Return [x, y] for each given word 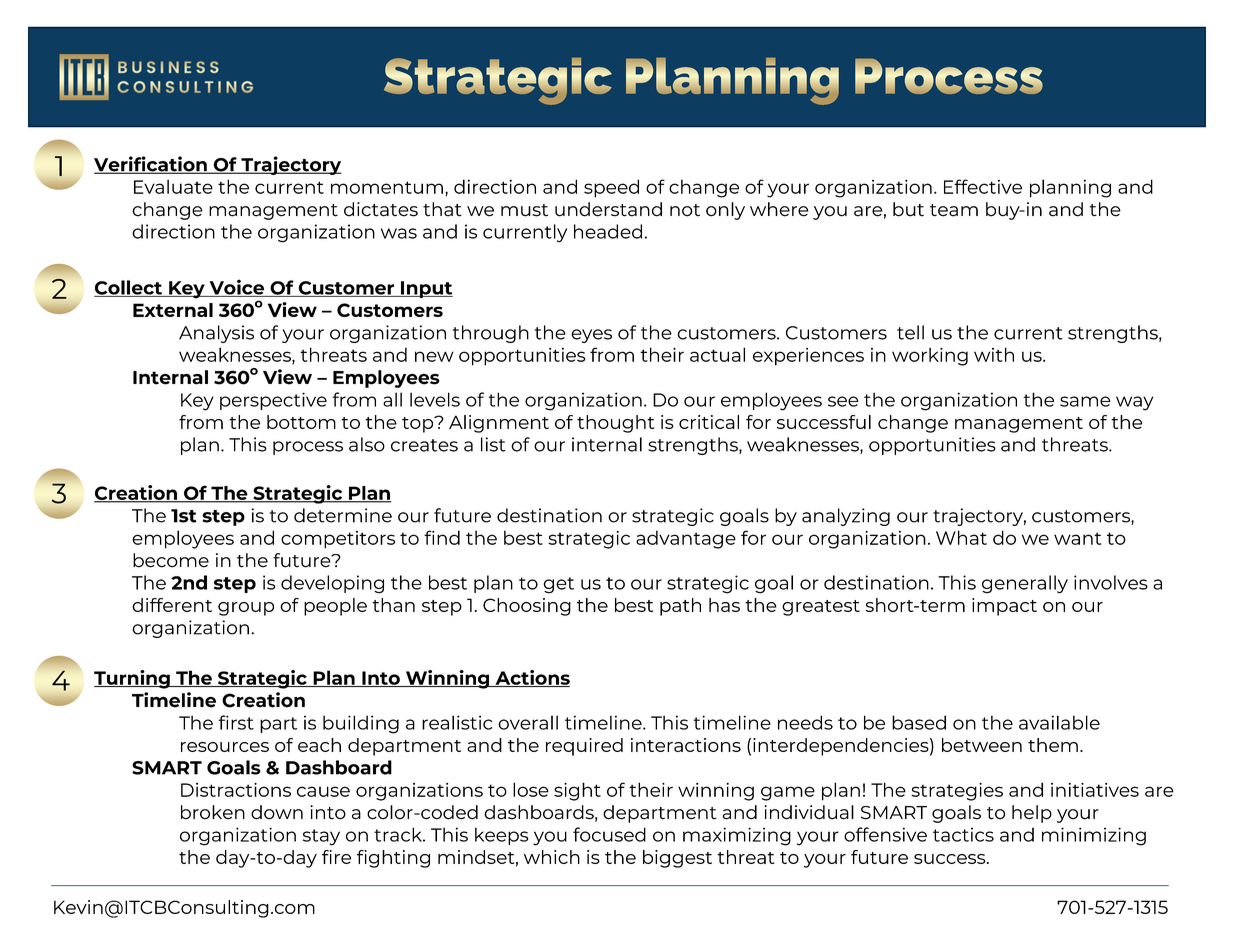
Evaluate [173, 186]
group [246, 609]
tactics [963, 834]
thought [615, 424]
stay [321, 837]
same [1085, 401]
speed [611, 188]
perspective [273, 401]
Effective [983, 186]
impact [1004, 607]
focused [609, 834]
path [680, 607]
